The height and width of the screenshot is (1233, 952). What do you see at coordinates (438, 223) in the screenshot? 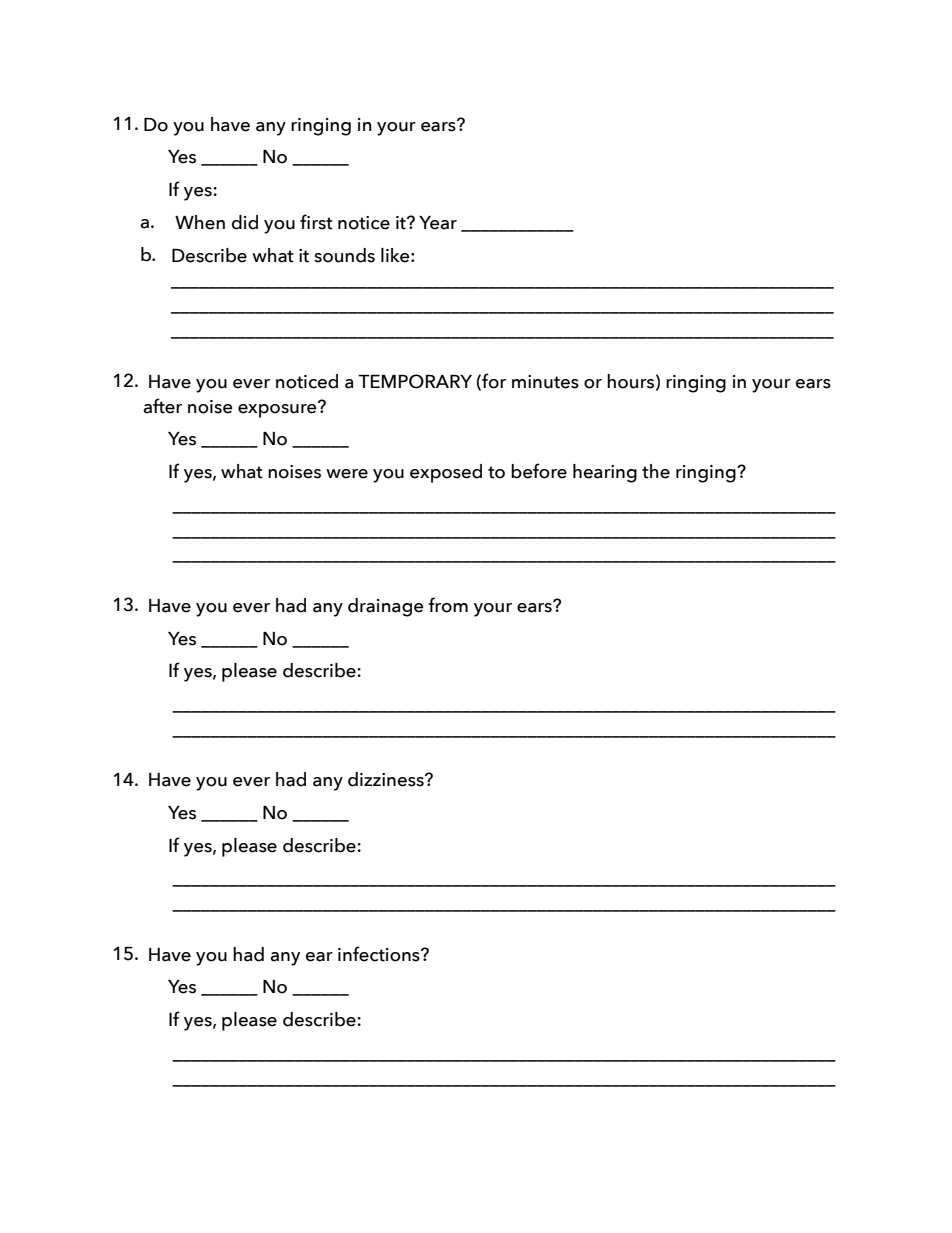
I see `Year` at bounding box center [438, 223].
